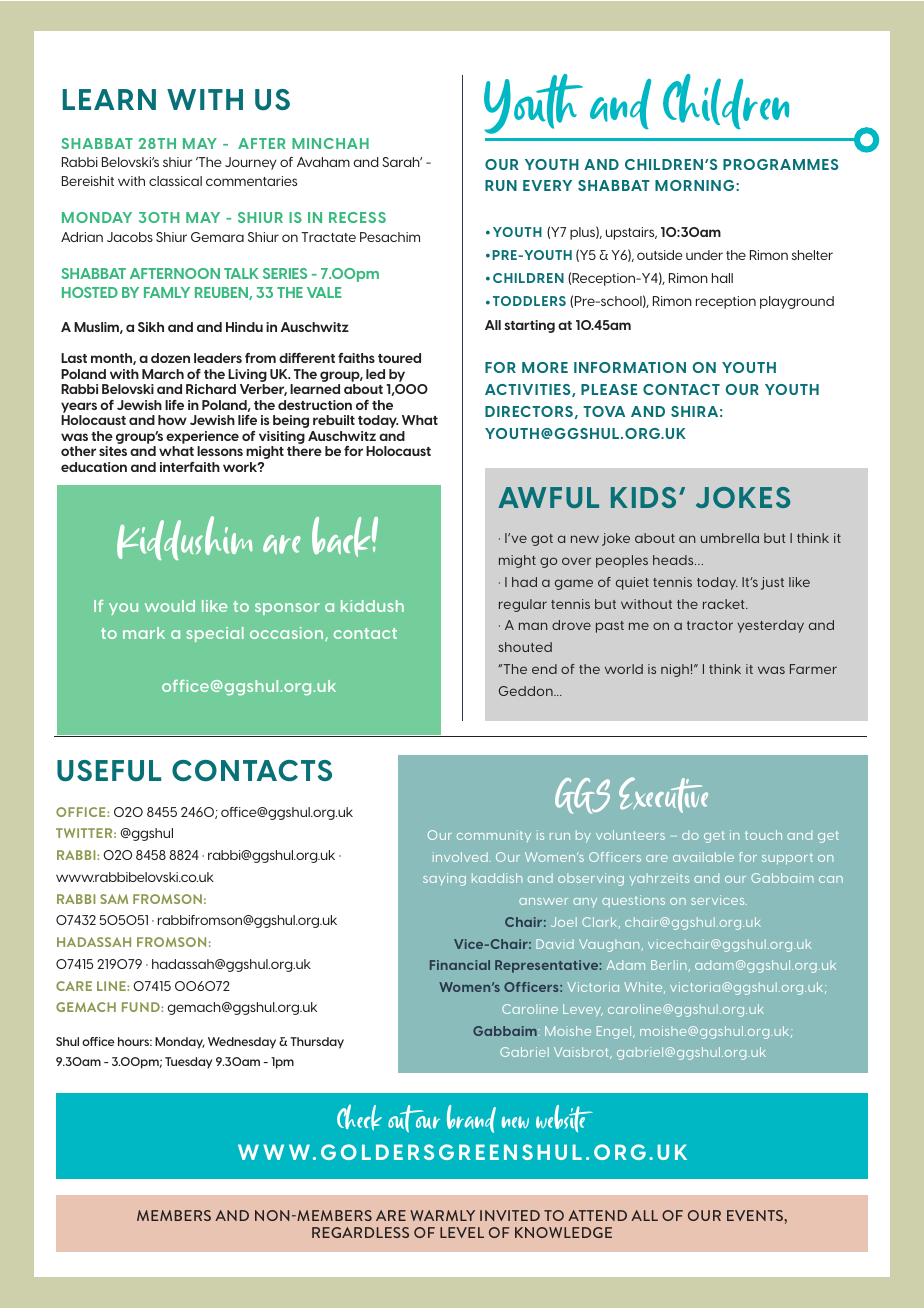 The width and height of the image is (924, 1308). I want to click on nigh, so click(675, 670).
